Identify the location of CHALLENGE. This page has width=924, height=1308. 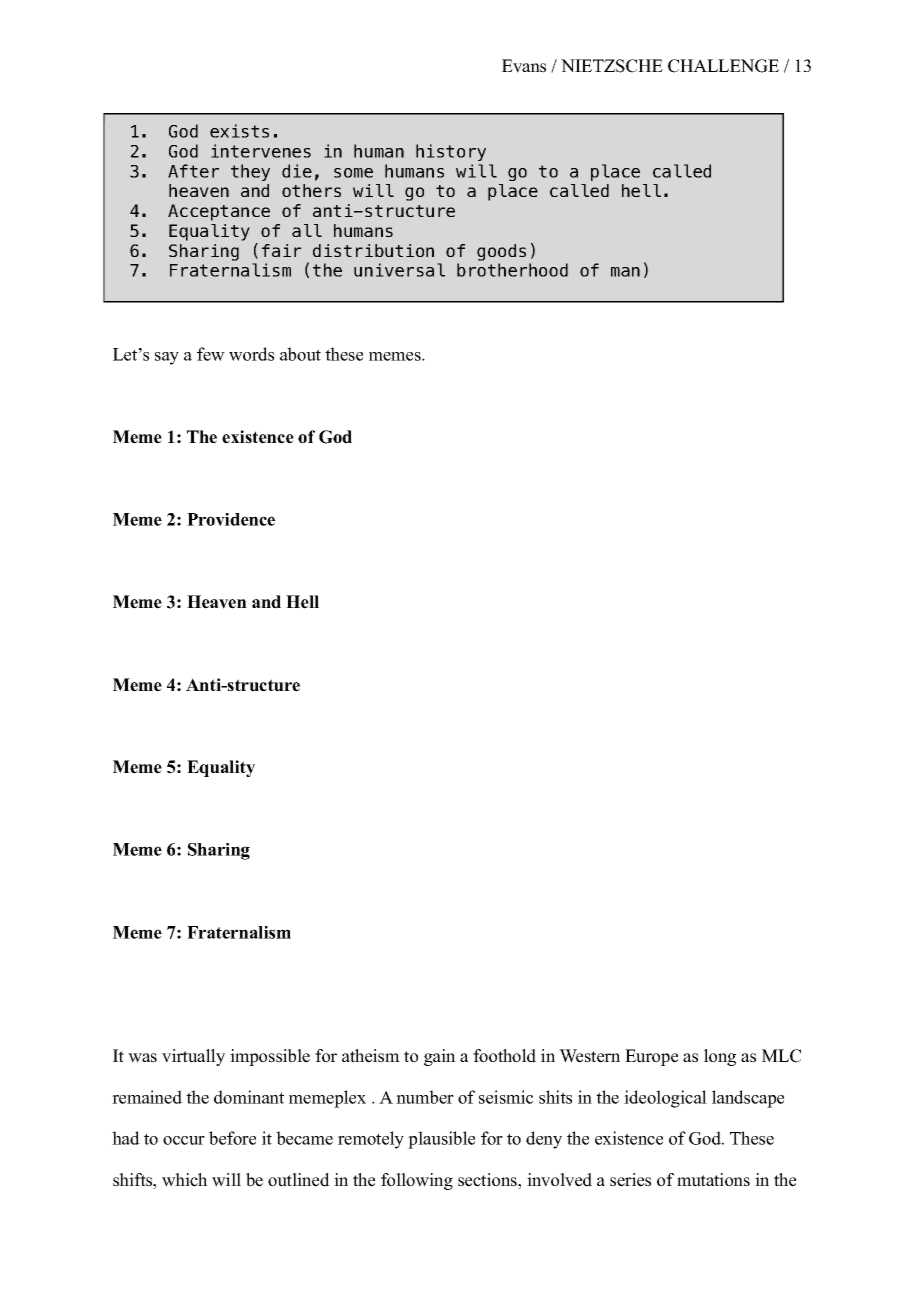
(723, 66).
